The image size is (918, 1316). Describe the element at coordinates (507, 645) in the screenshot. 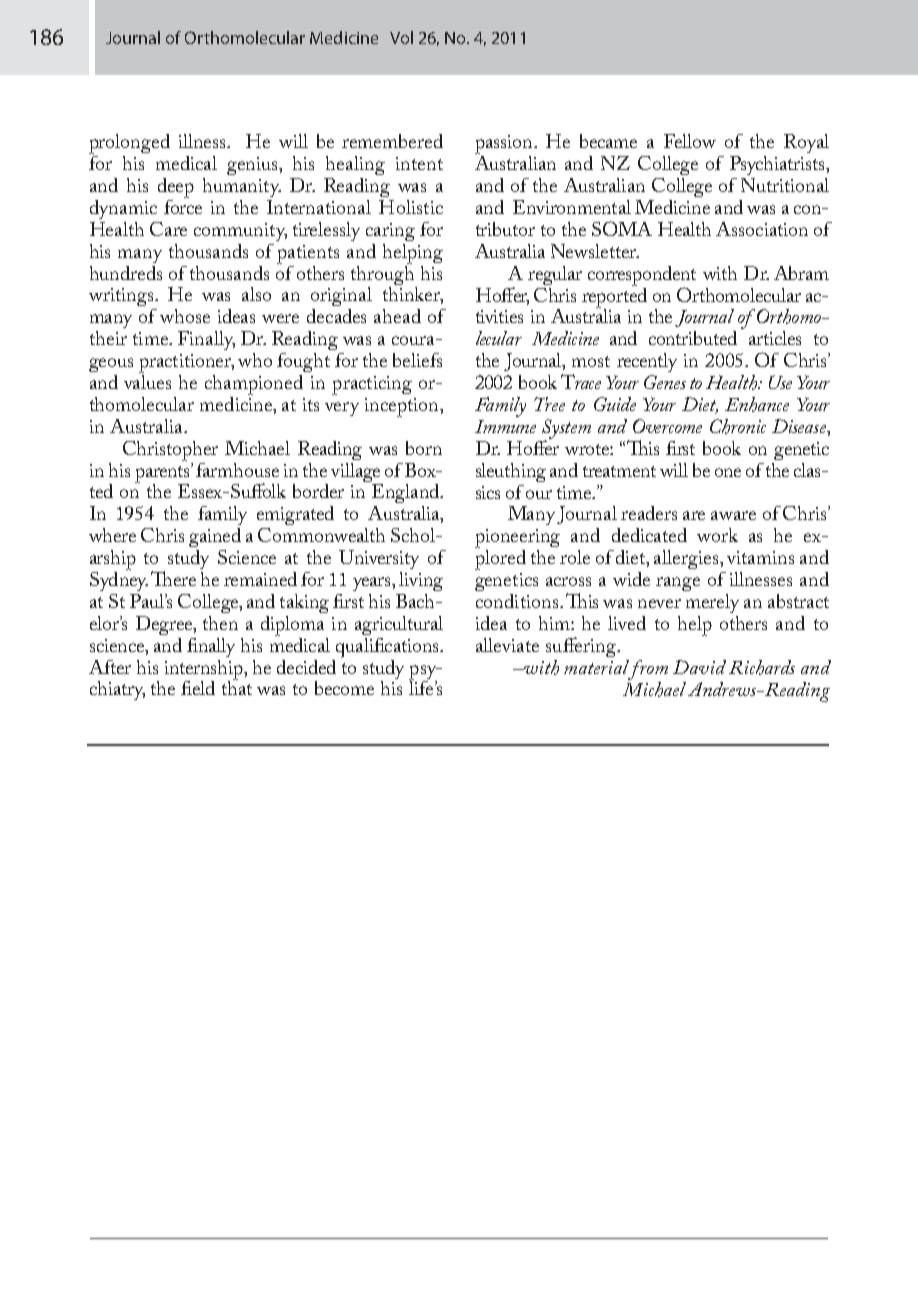

I see `alleviate` at that location.
